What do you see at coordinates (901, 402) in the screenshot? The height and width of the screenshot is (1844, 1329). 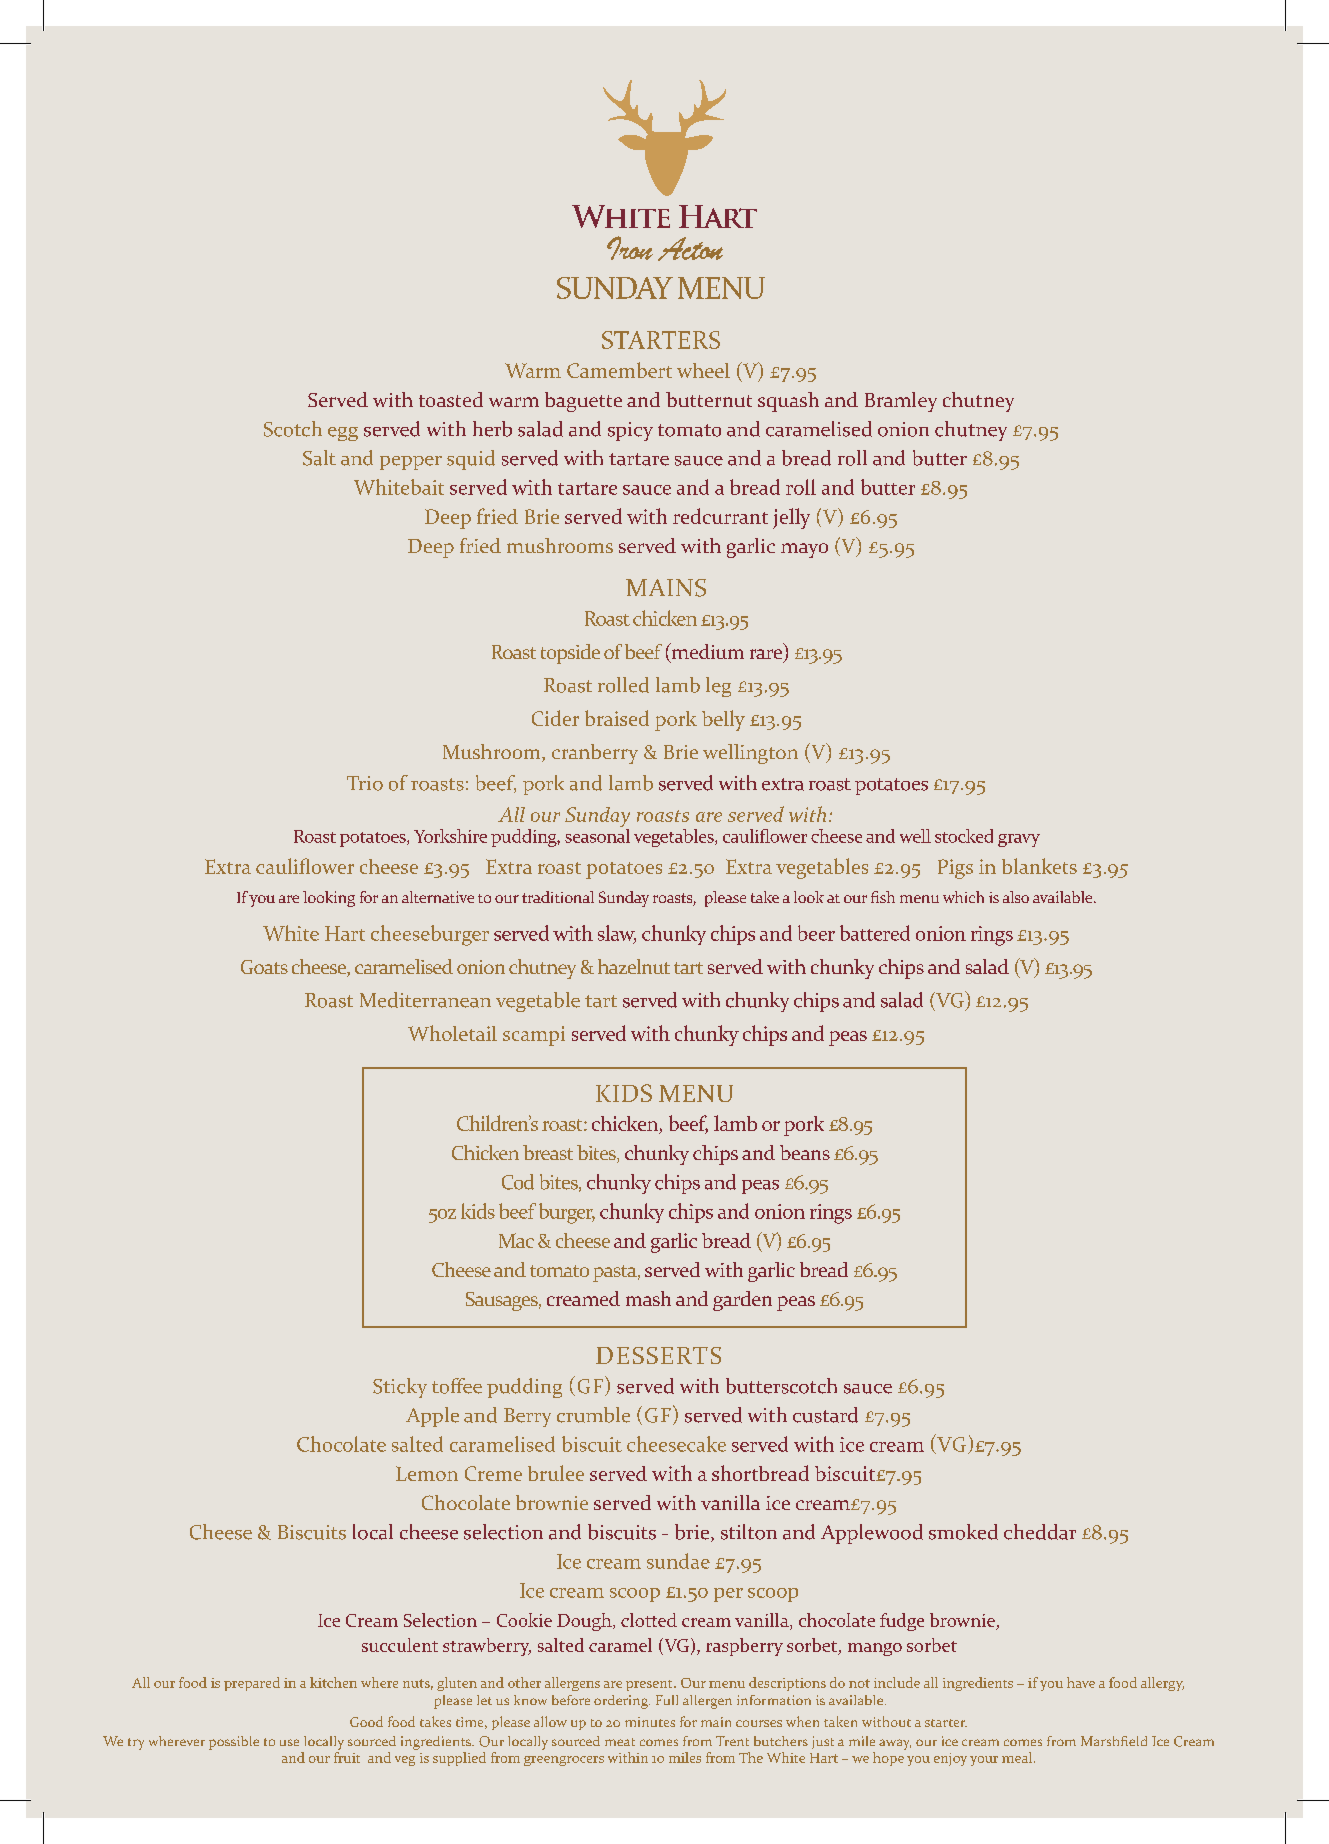 I see `Bramley` at bounding box center [901, 402].
